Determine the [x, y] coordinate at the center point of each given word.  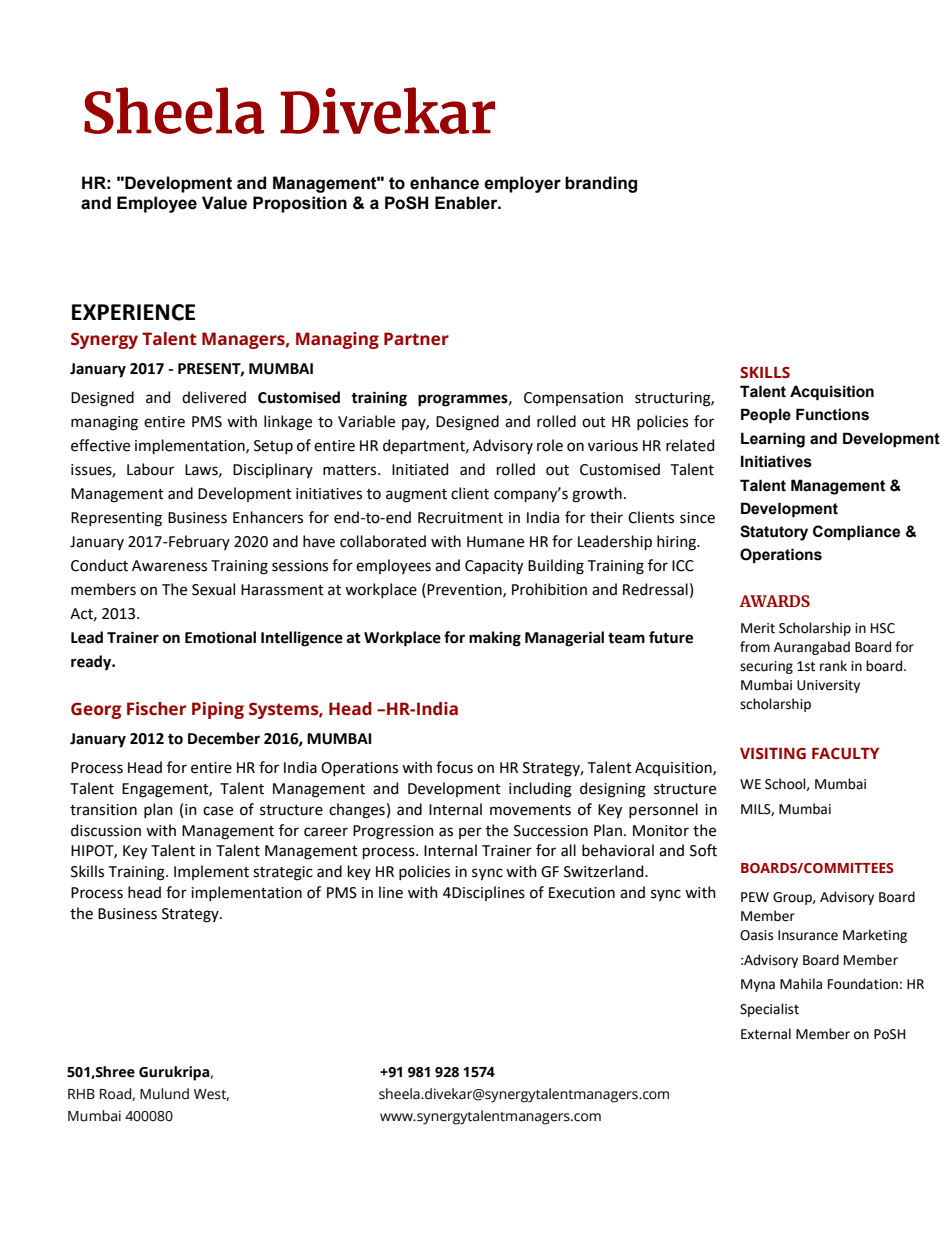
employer [522, 184]
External [766, 1034]
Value [224, 203]
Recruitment [460, 518]
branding [601, 184]
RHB [81, 1094]
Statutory [774, 533]
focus [454, 767]
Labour [150, 469]
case [218, 811]
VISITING [773, 754]
